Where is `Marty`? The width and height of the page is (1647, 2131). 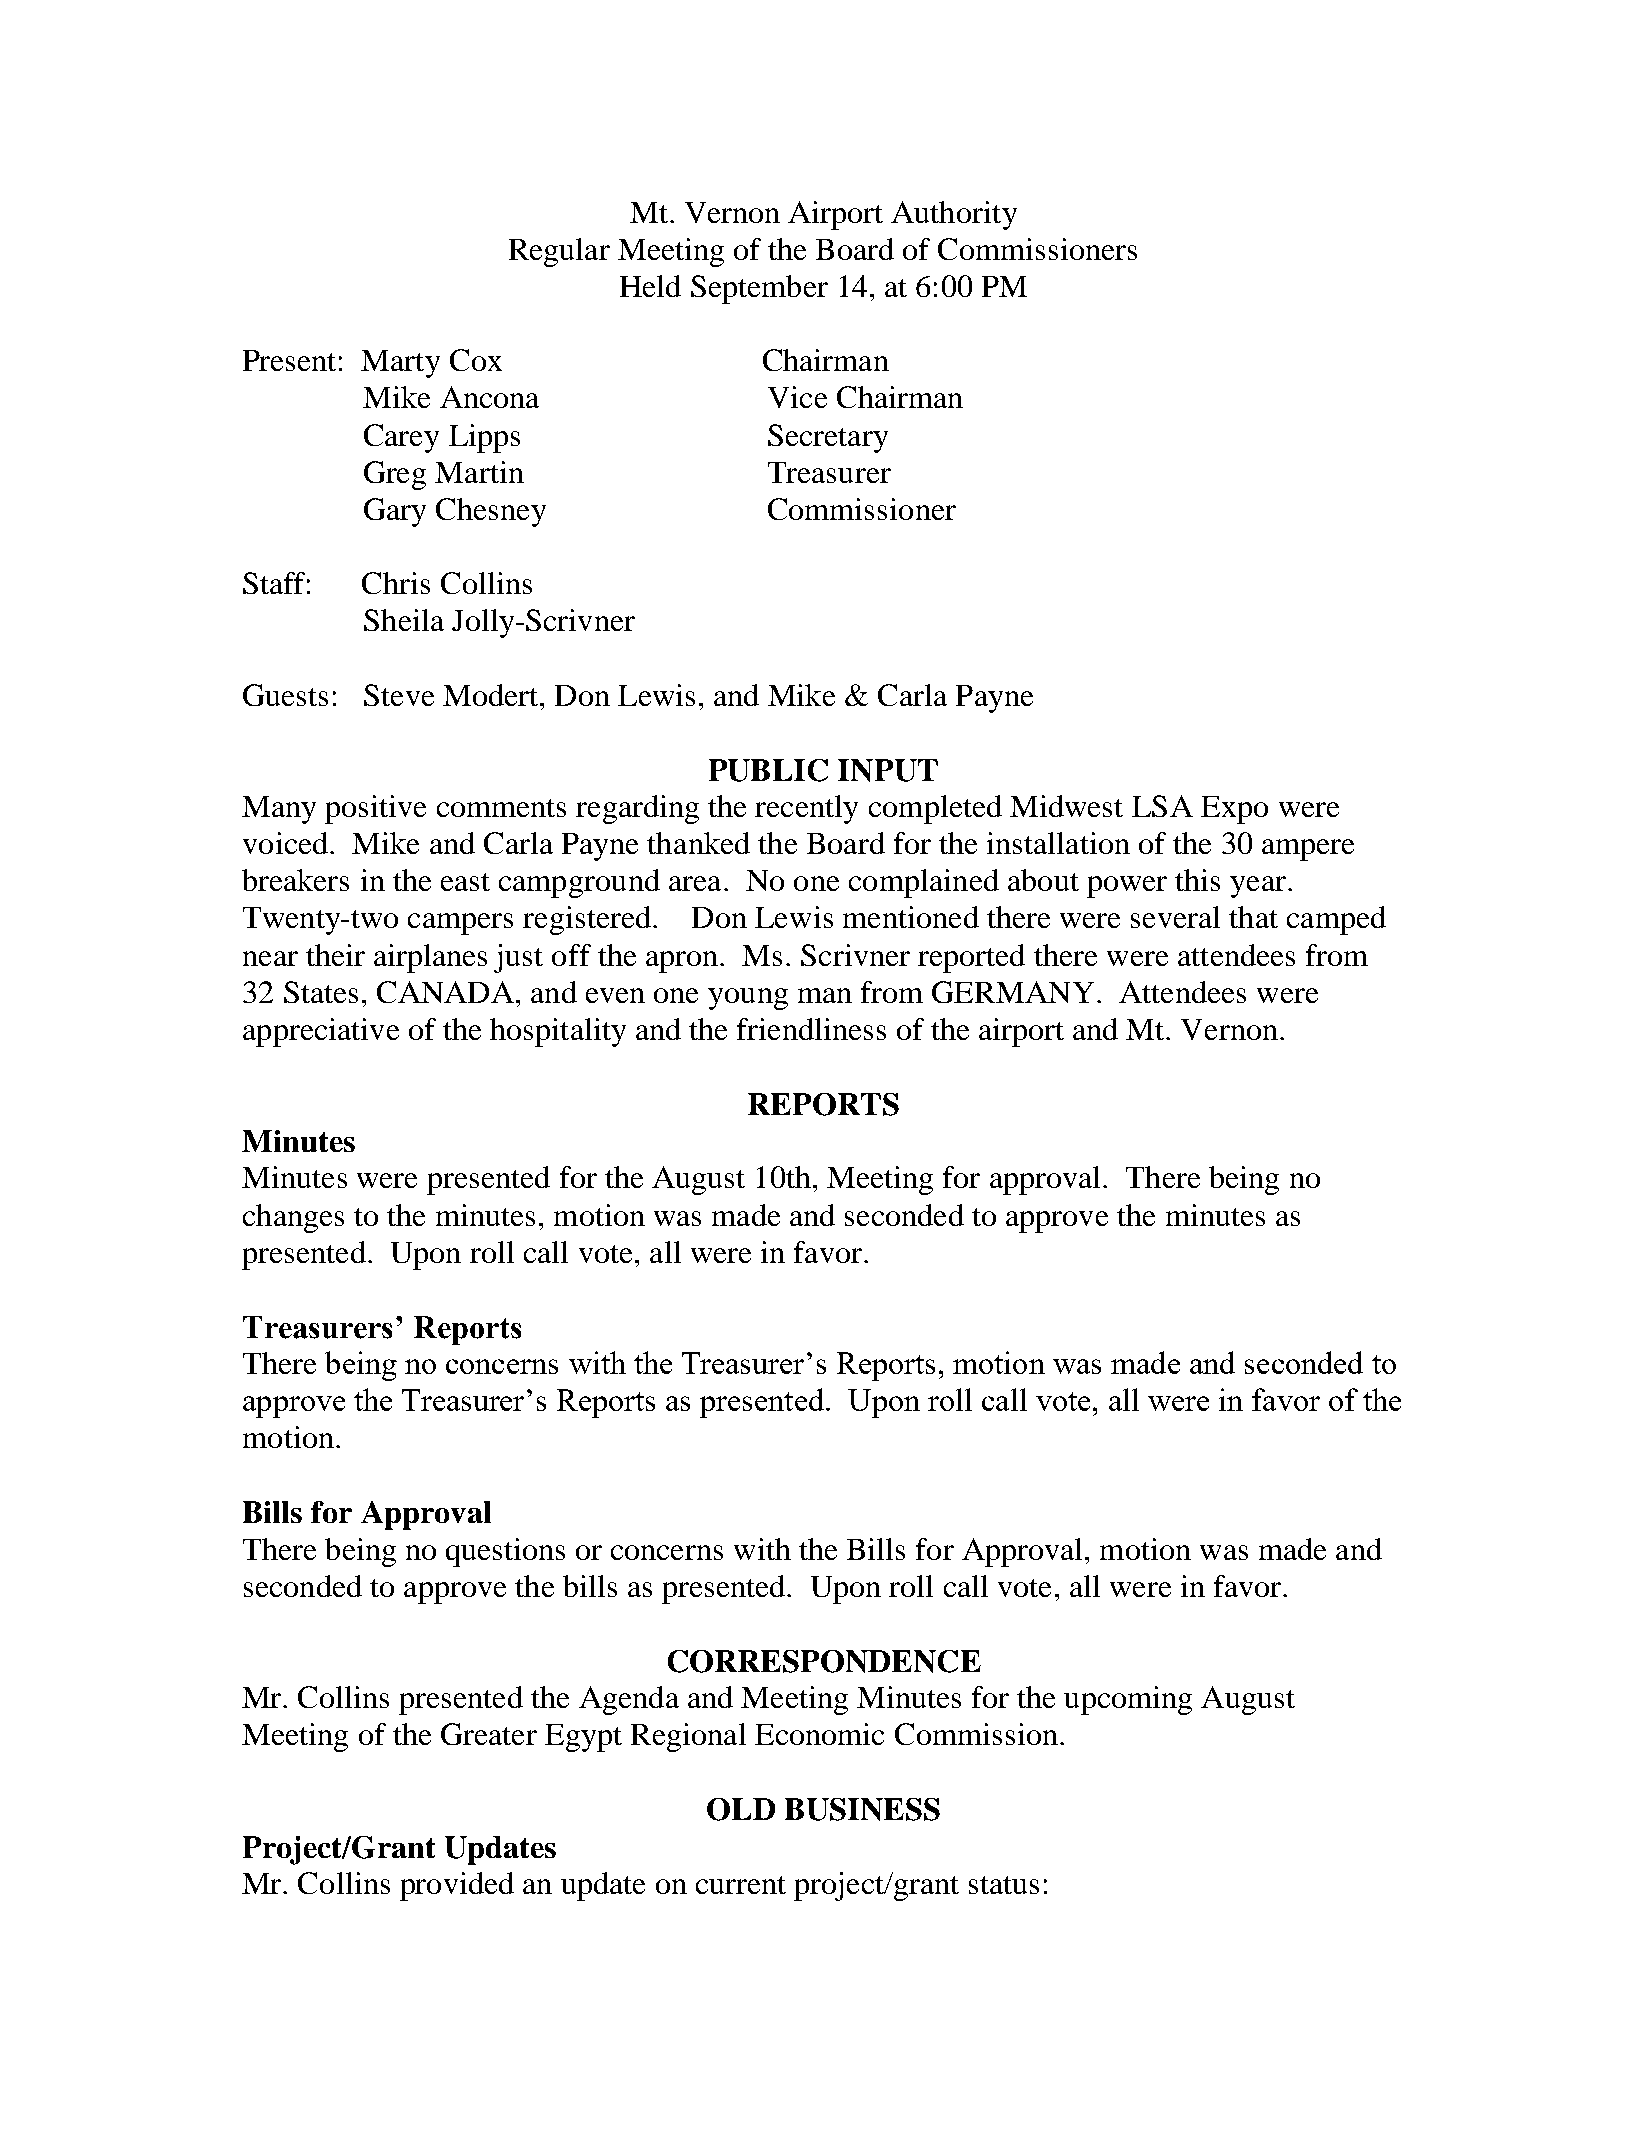 Marty is located at coordinates (400, 364).
